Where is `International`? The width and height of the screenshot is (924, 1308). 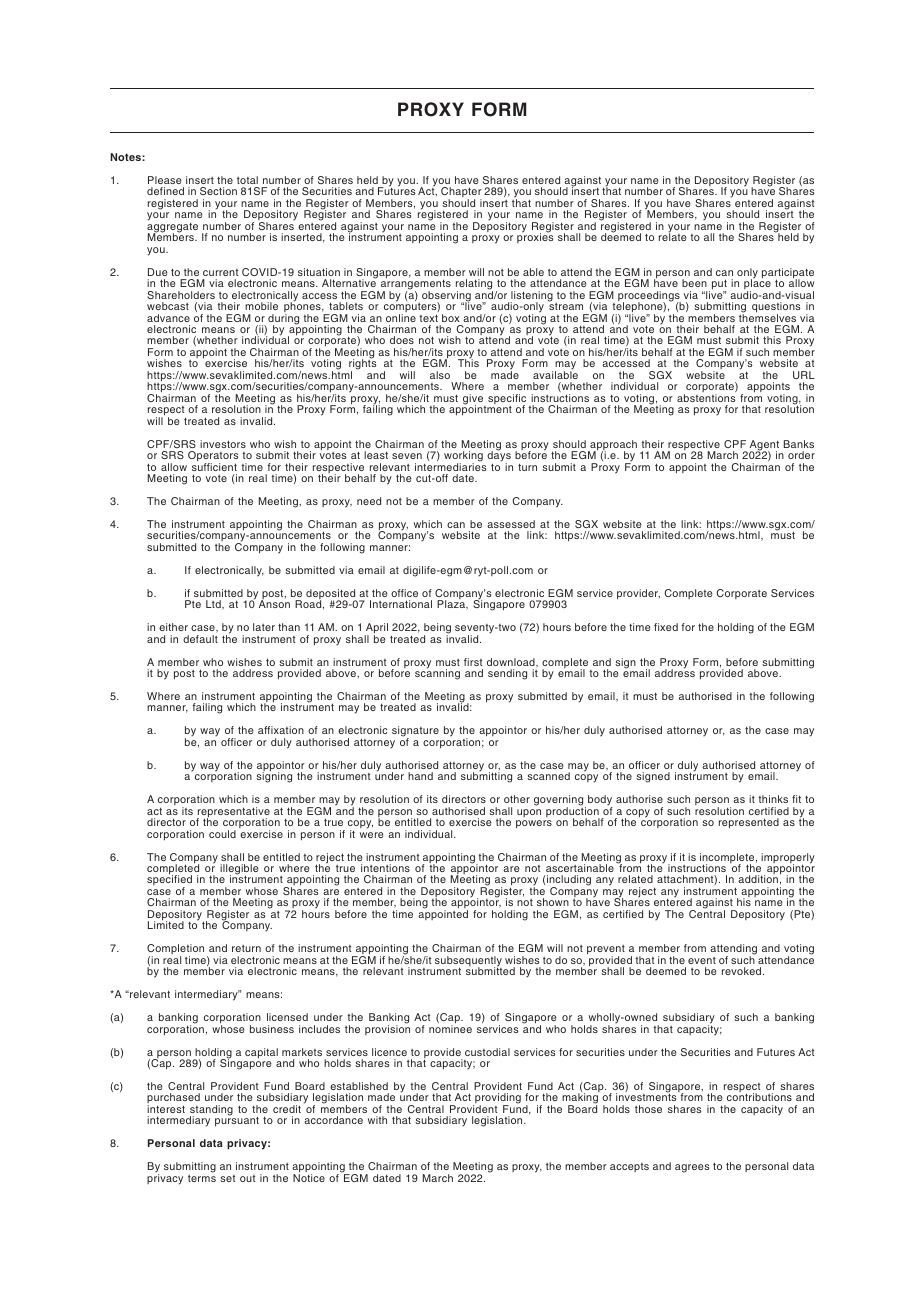 International is located at coordinates (401, 604).
